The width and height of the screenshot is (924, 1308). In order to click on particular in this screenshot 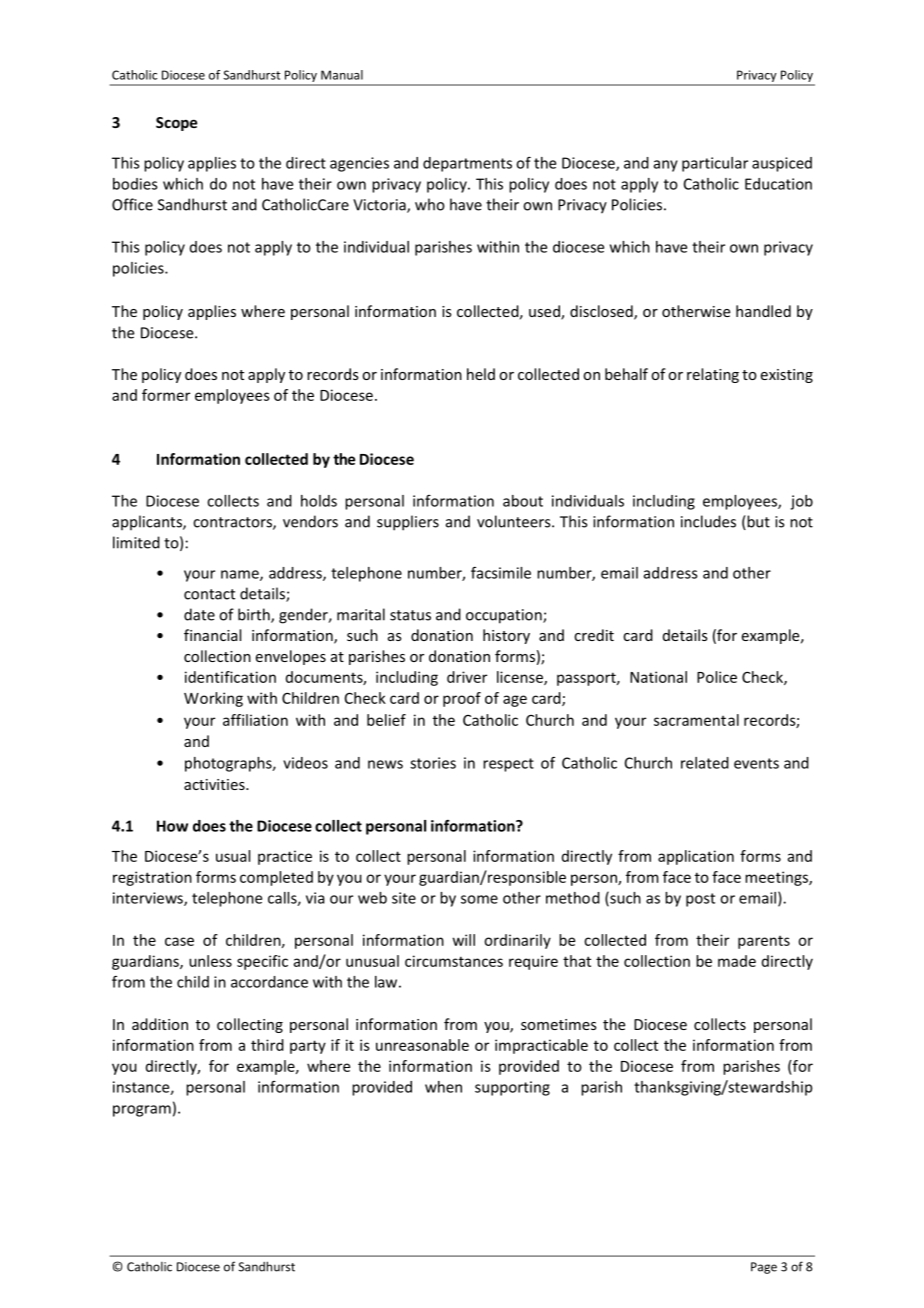, I will do `click(715, 164)`.
